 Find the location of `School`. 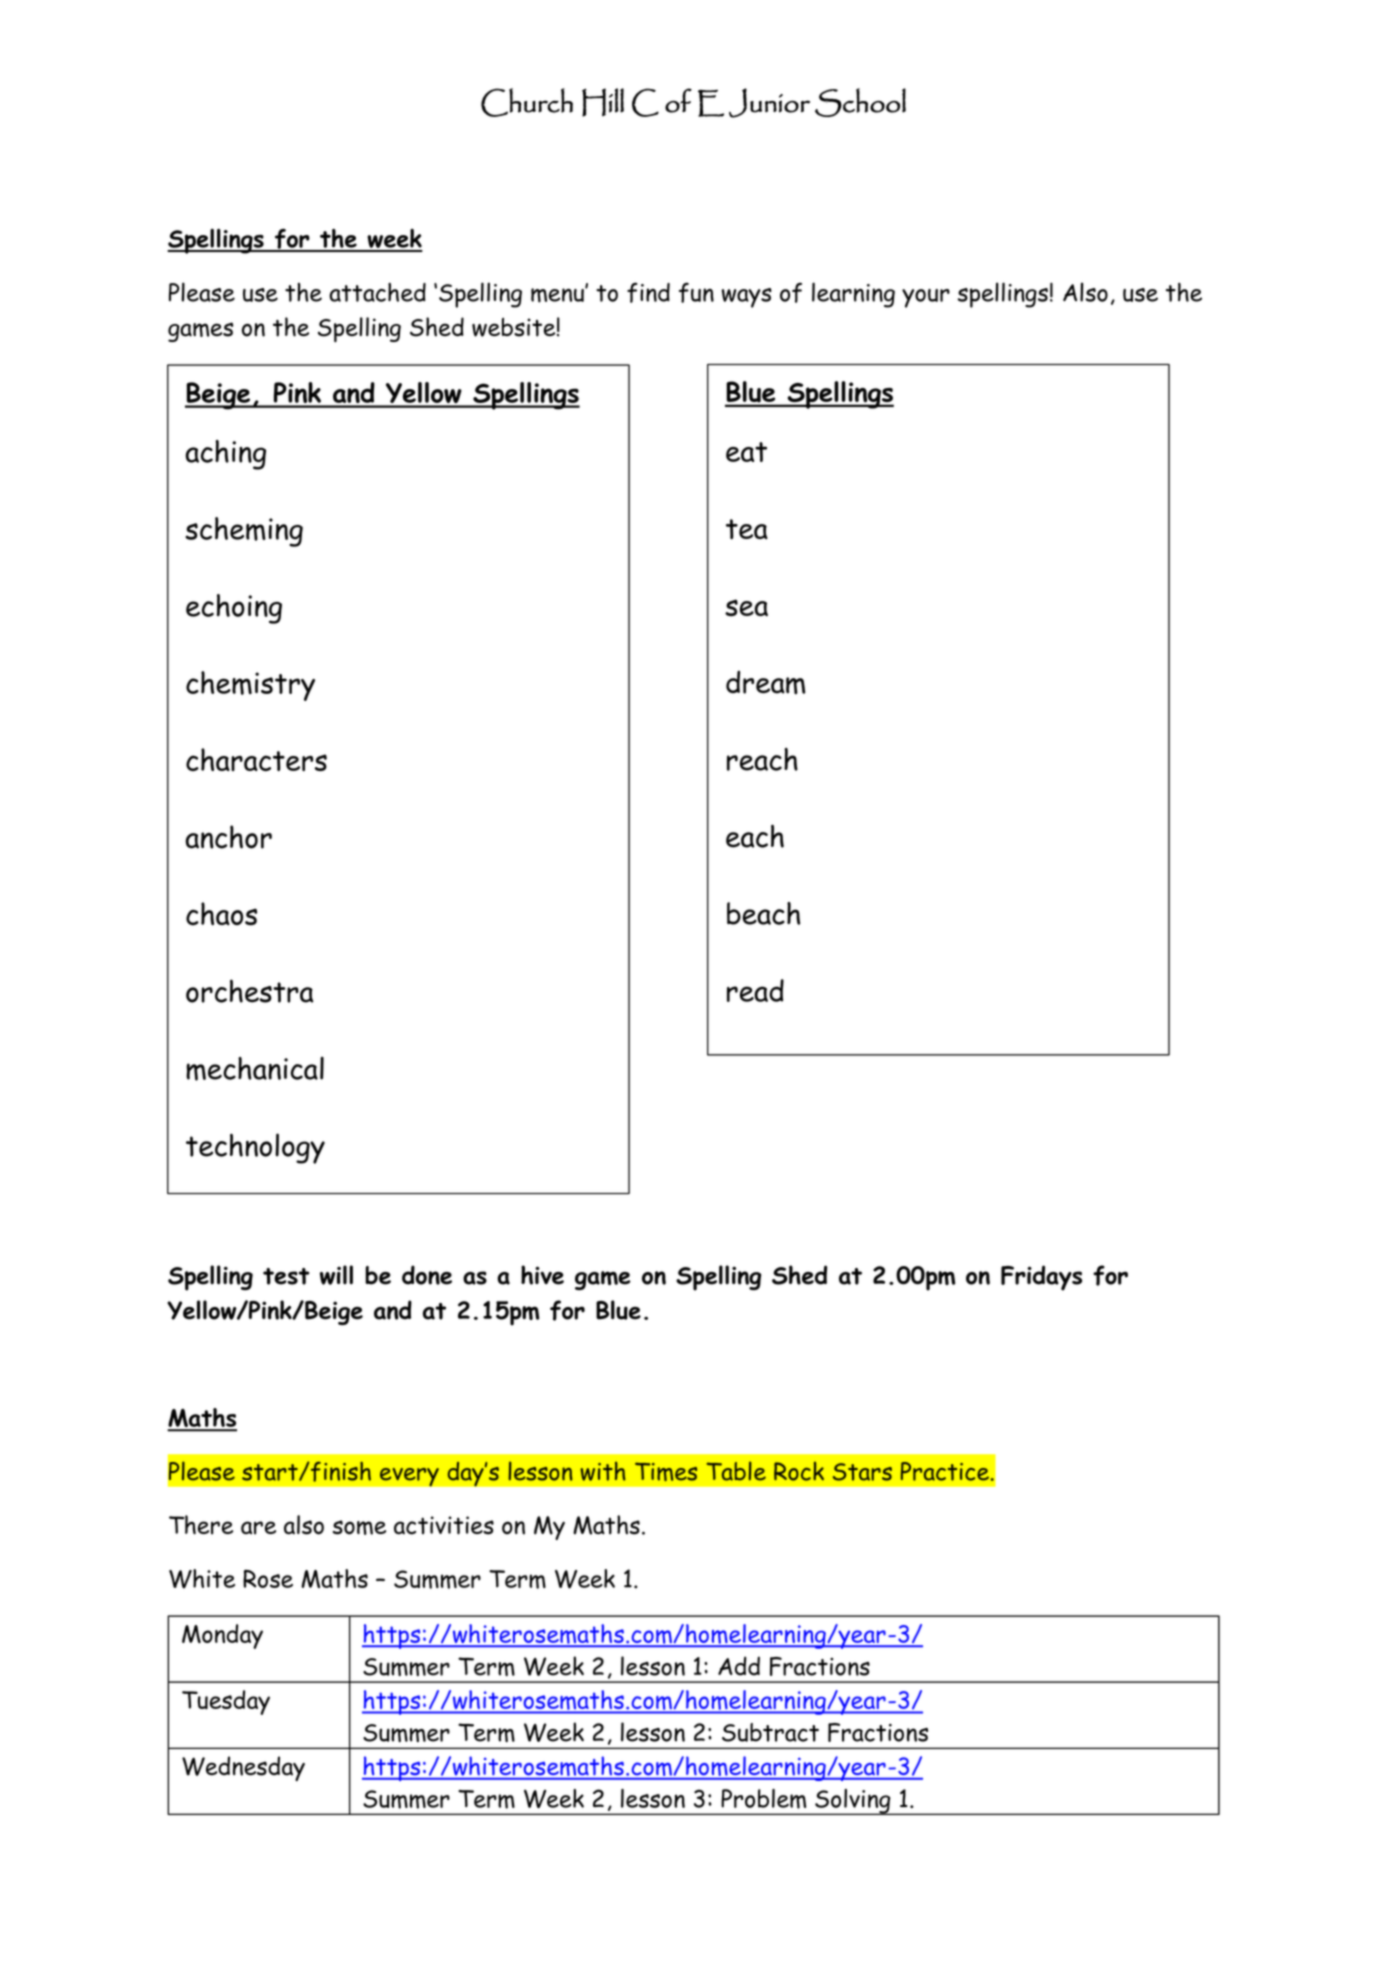

School is located at coordinates (860, 102).
